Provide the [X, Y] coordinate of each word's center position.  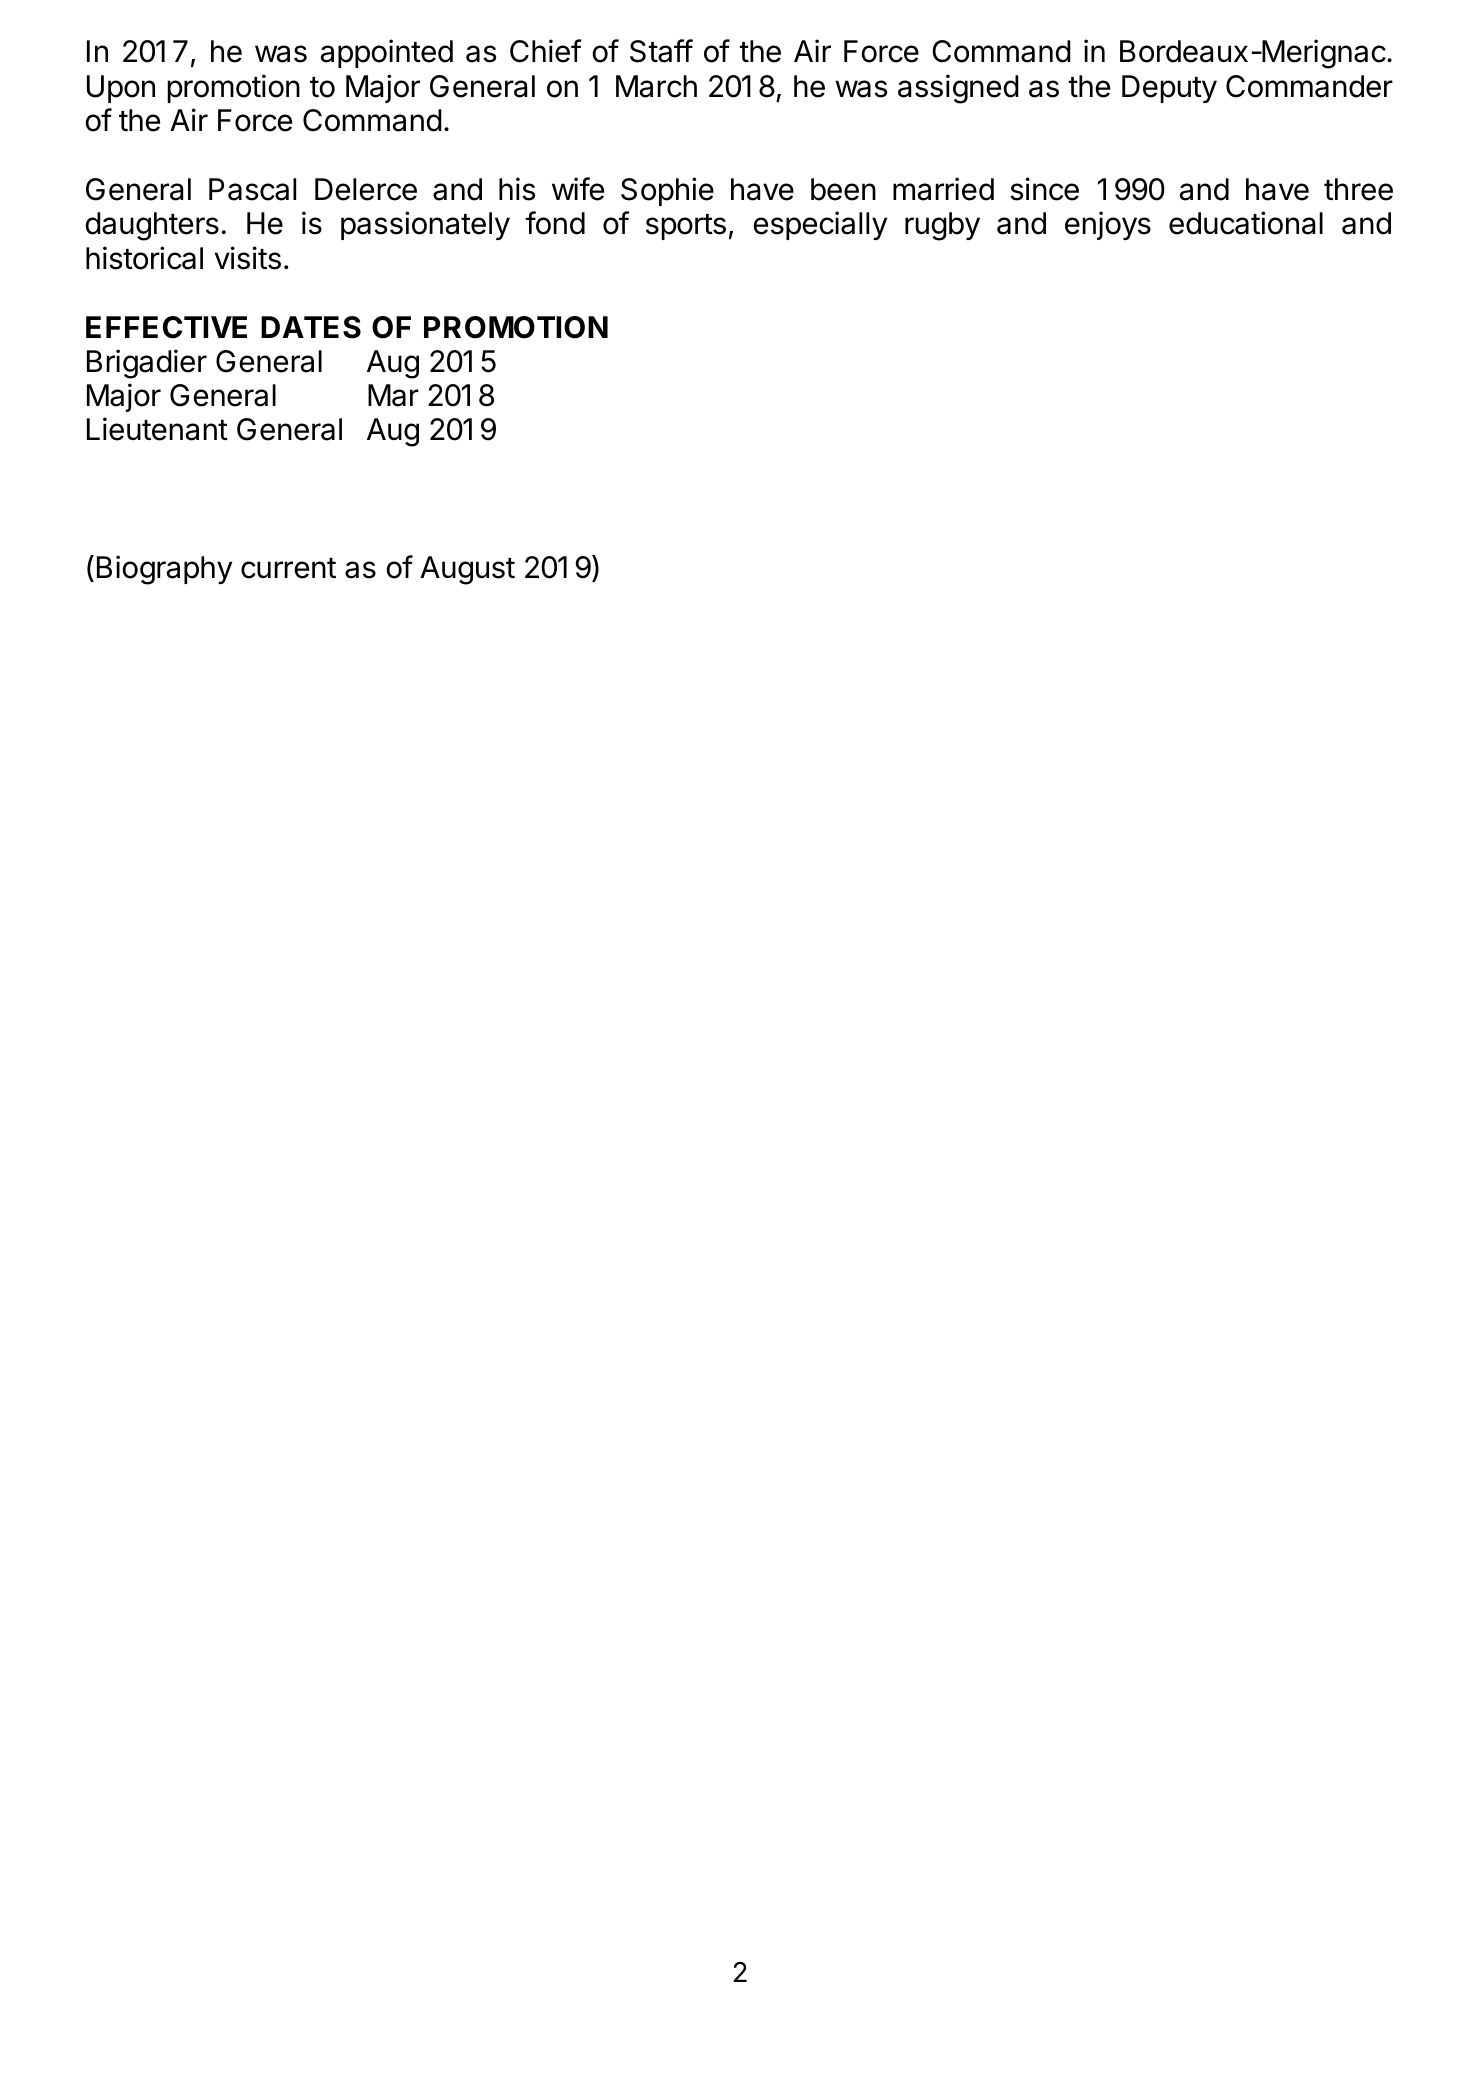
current [288, 568]
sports [686, 227]
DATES [311, 327]
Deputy [1169, 89]
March [656, 86]
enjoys [1108, 225]
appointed [387, 53]
